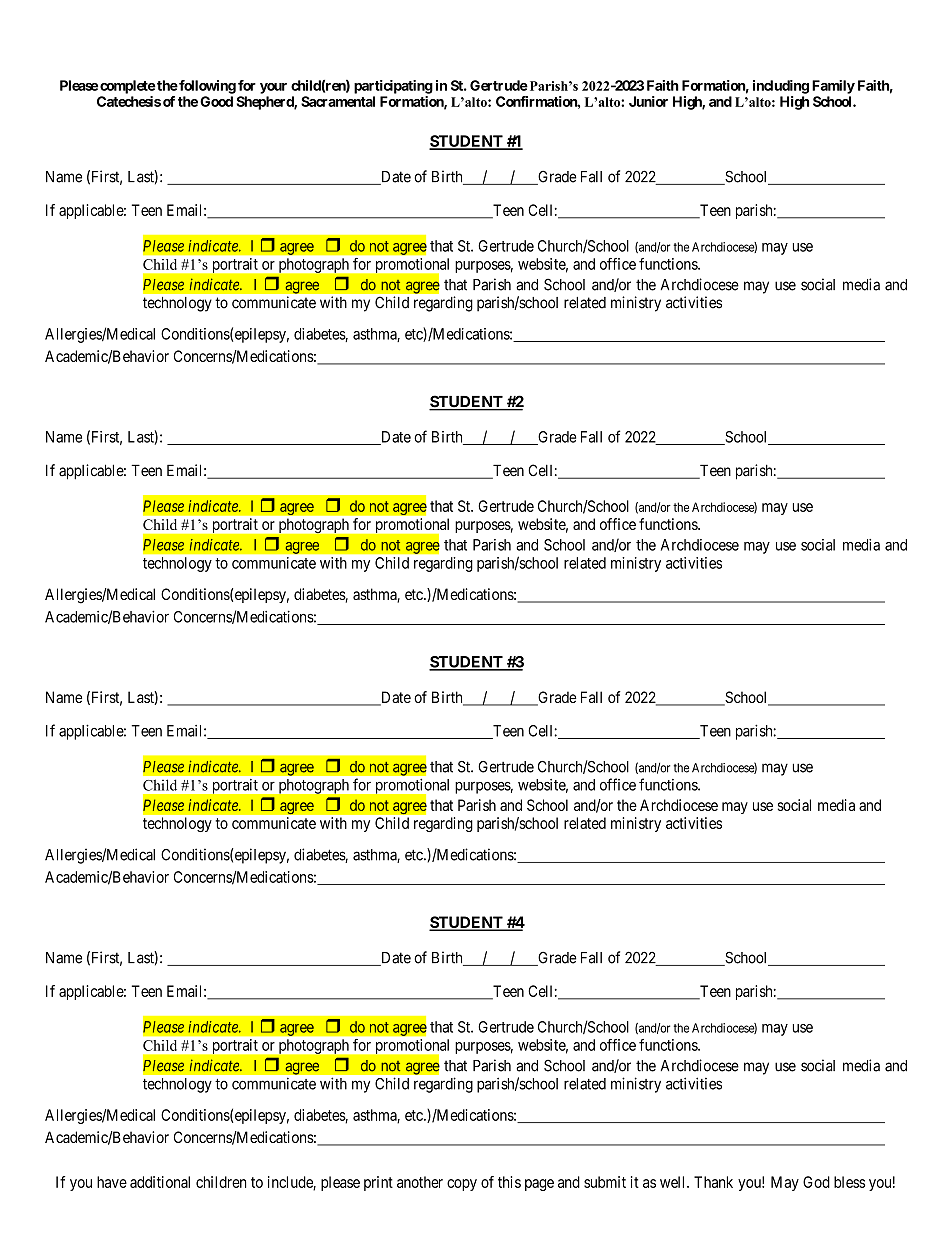 This screenshot has height=1233, width=952. I want to click on Good, so click(216, 101).
